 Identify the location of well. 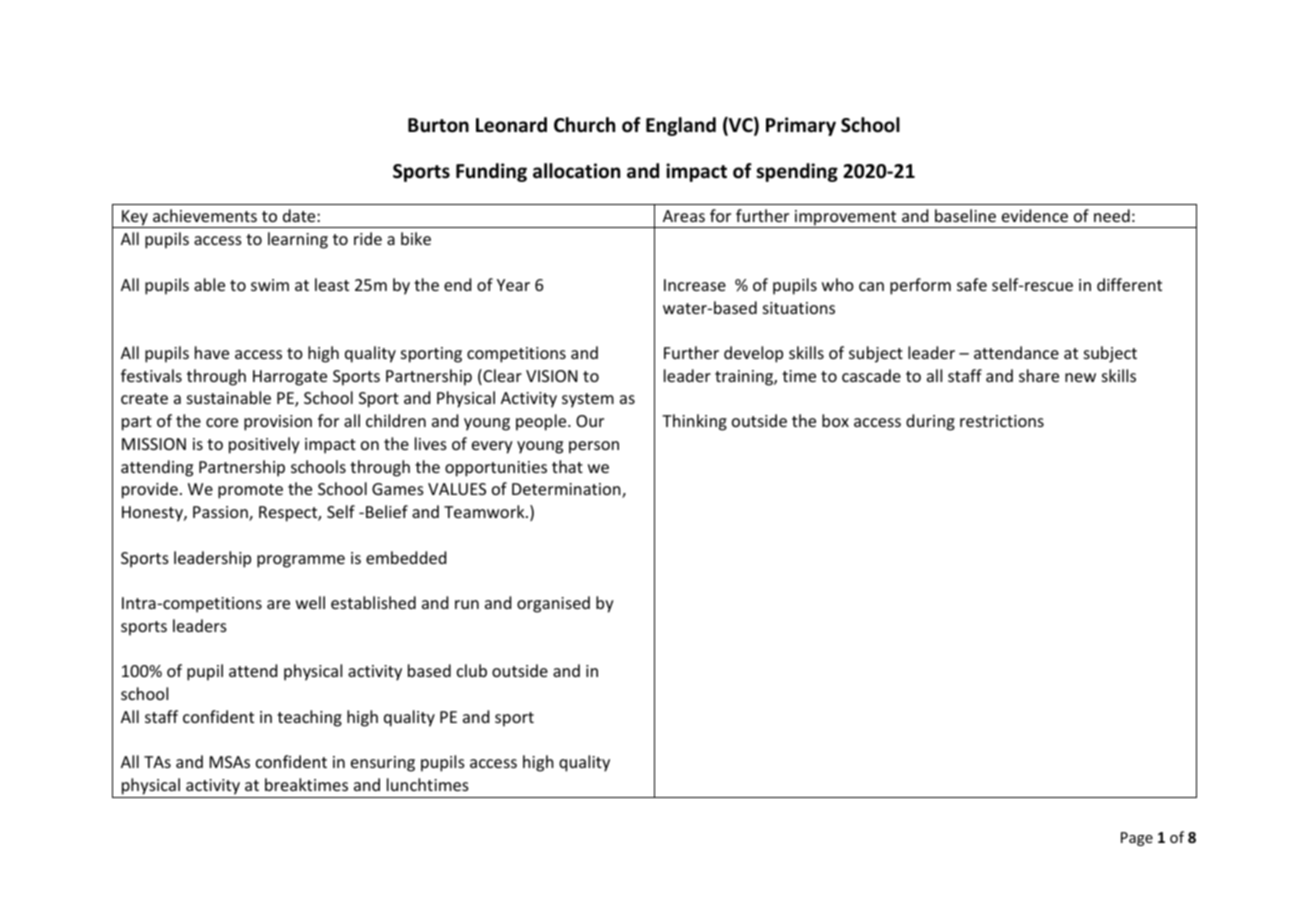
(310, 602).
